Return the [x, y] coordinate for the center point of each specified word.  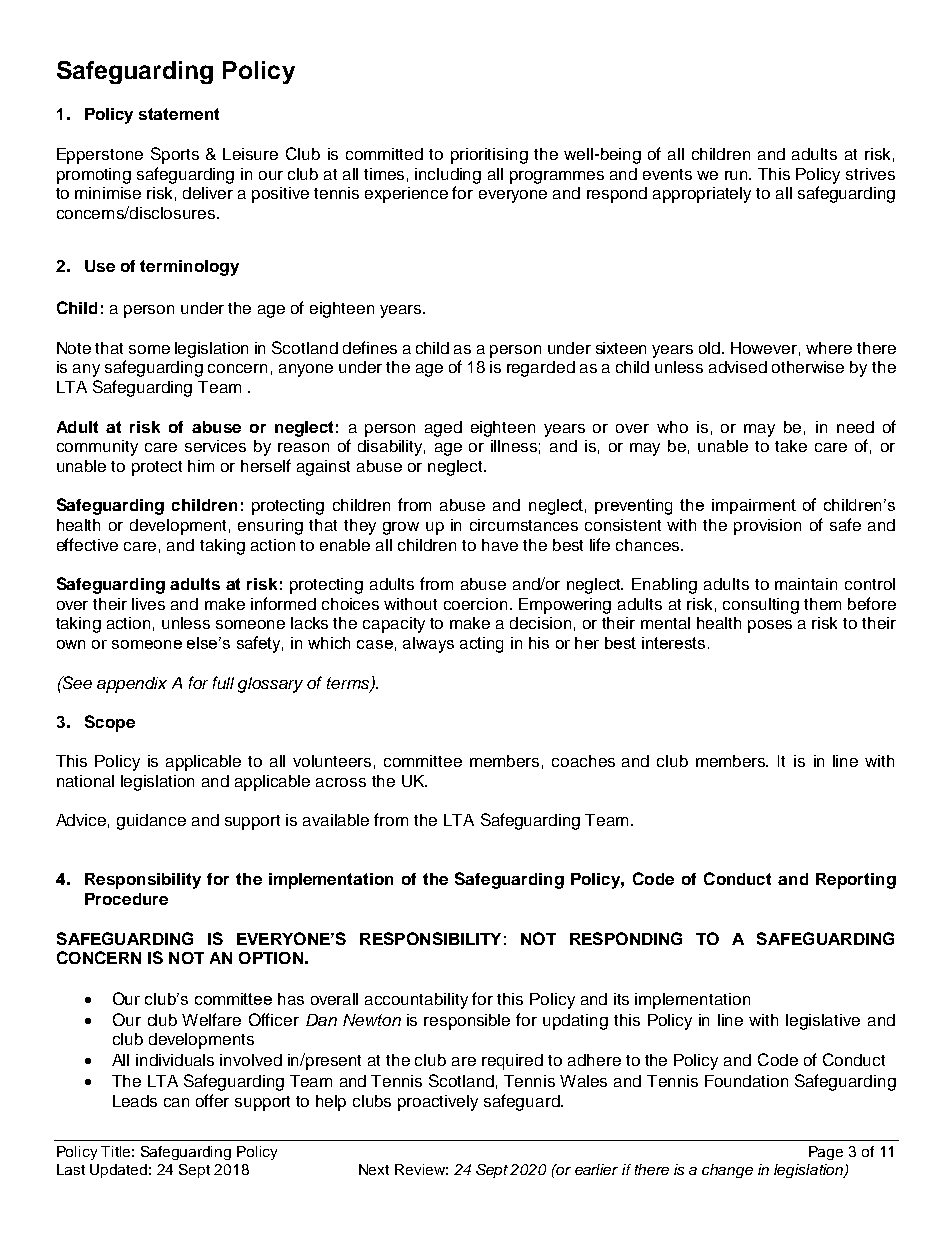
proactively [438, 1103]
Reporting [856, 881]
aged [443, 429]
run [738, 175]
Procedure [126, 899]
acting [481, 645]
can [176, 1102]
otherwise [808, 367]
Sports [175, 155]
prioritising [489, 156]
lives [148, 604]
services [215, 446]
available [336, 820]
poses [770, 626]
